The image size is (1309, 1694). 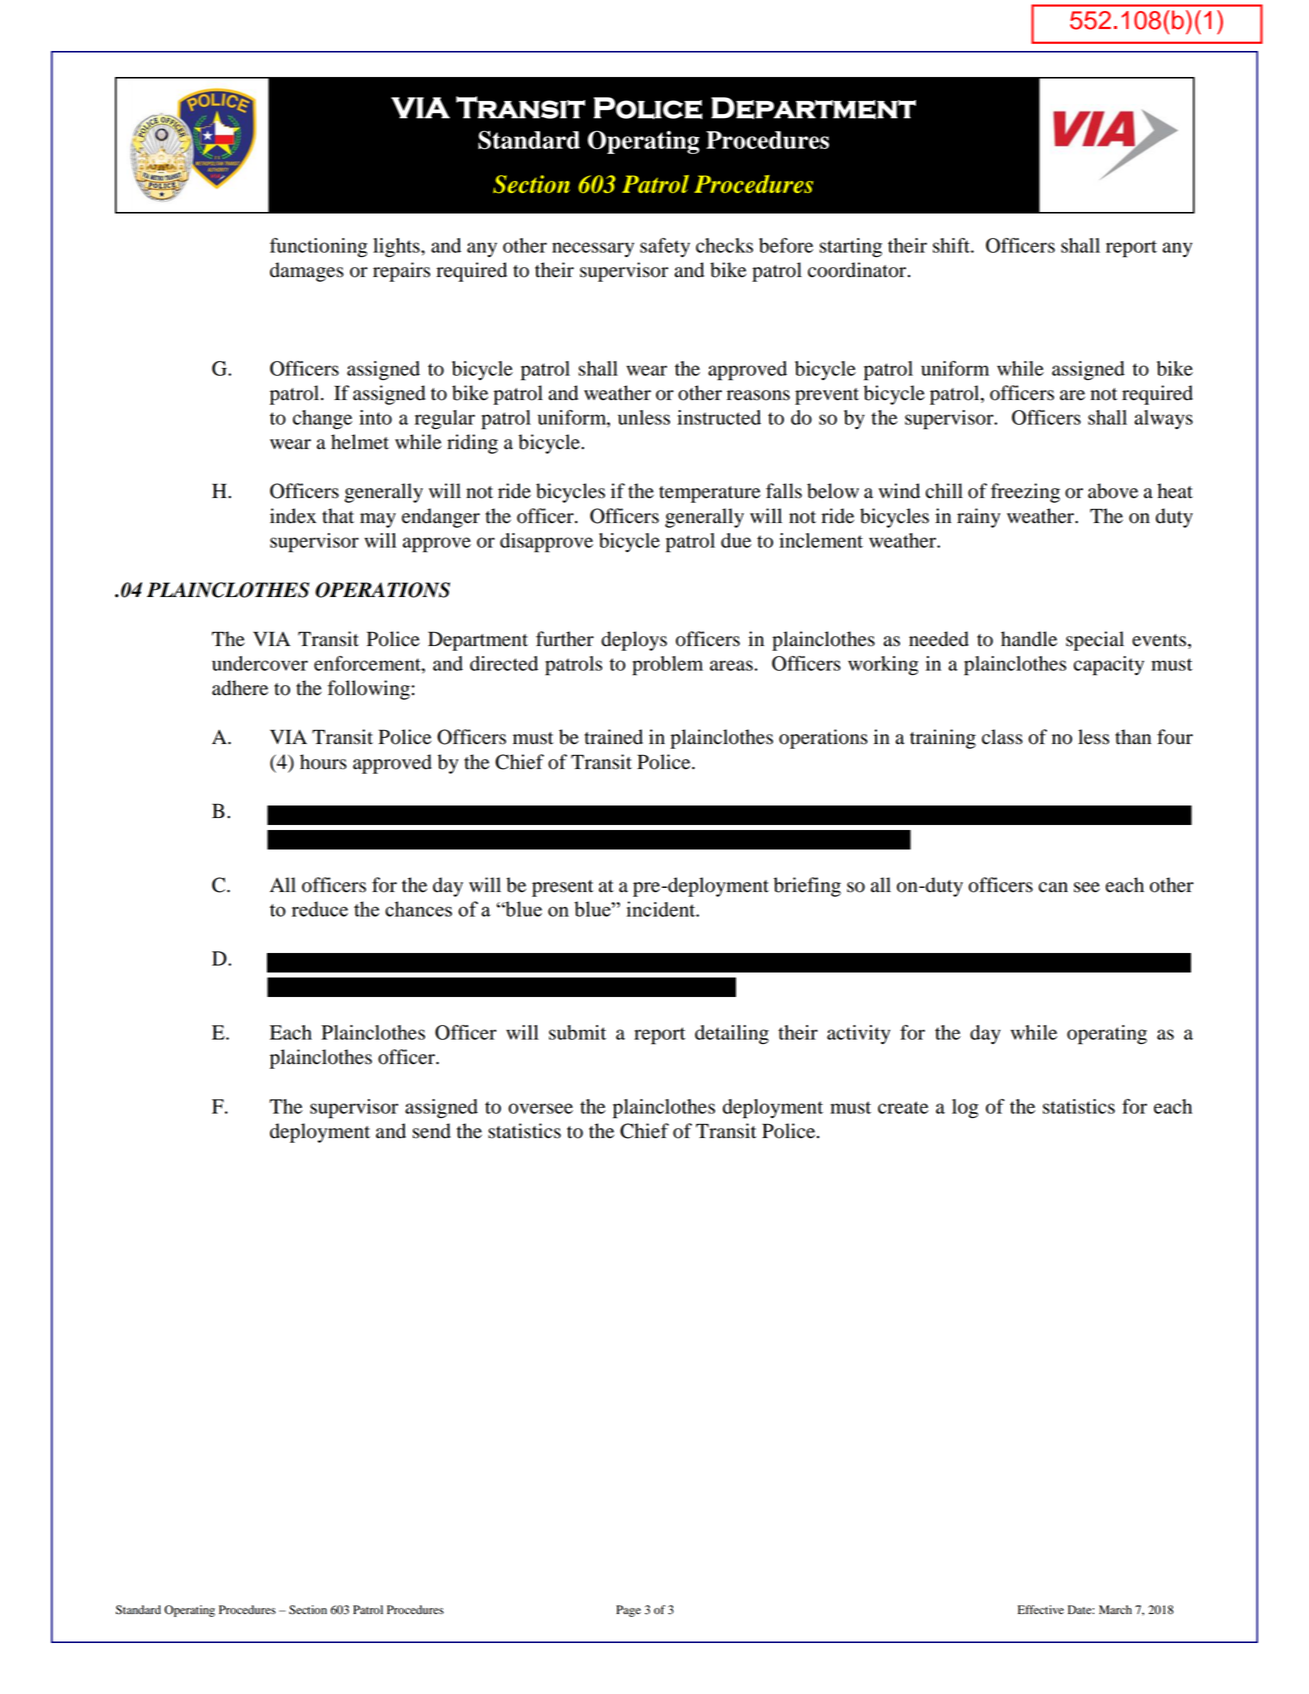 What do you see at coordinates (628, 1611) in the screenshot?
I see `Page` at bounding box center [628, 1611].
